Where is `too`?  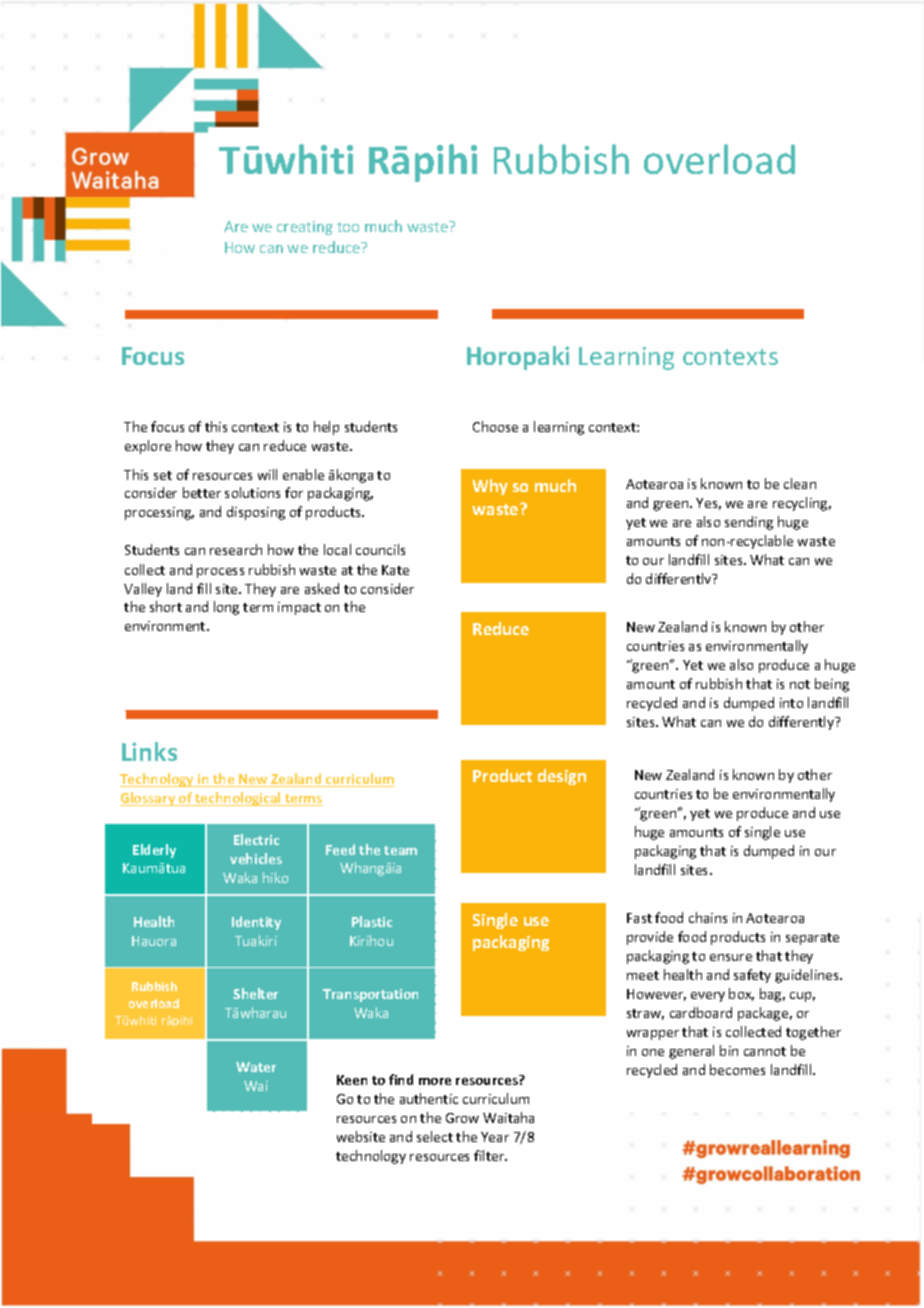 too is located at coordinates (348, 227).
